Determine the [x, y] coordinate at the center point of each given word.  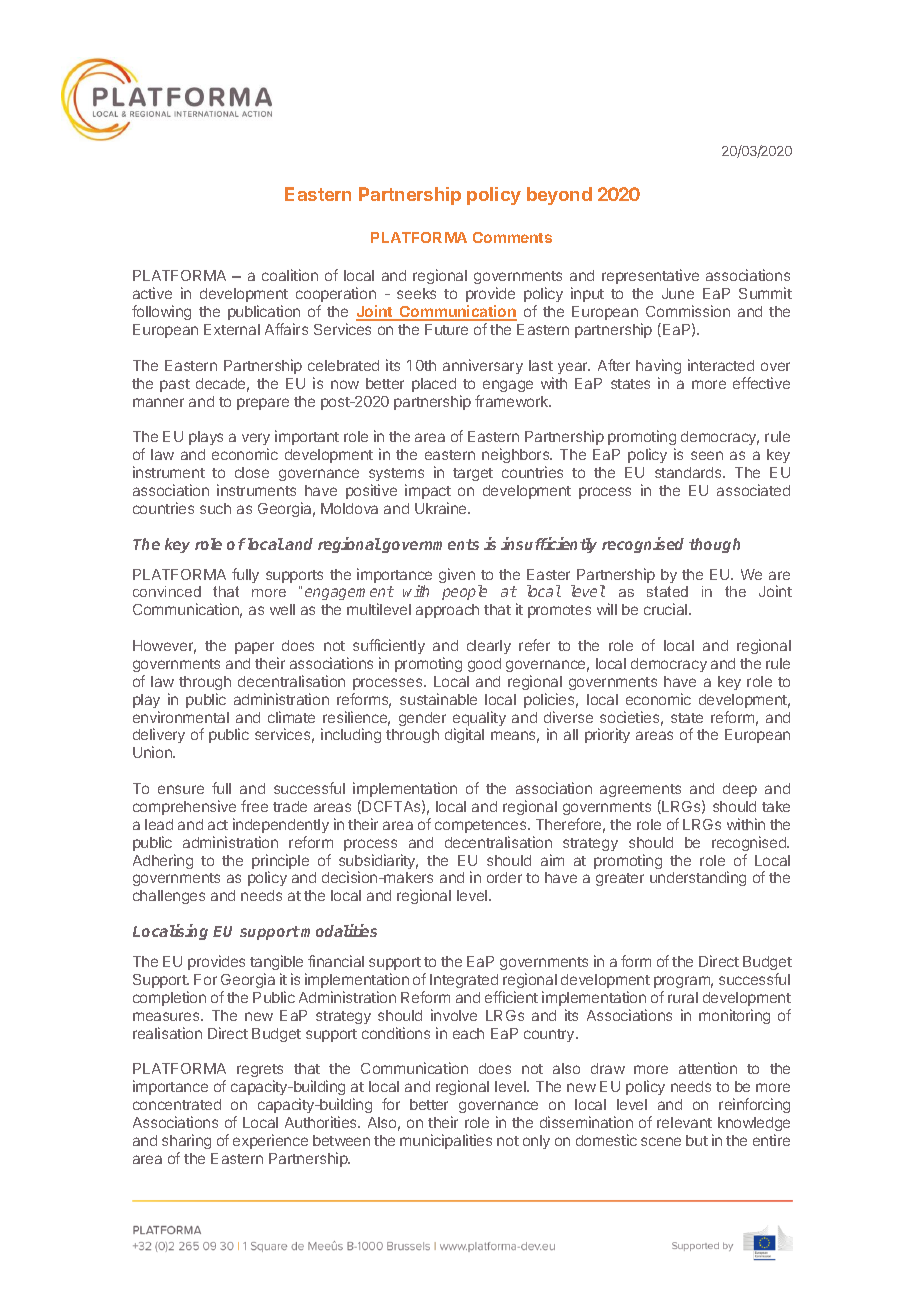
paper [254, 648]
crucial [667, 609]
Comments [512, 237]
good [484, 665]
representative [650, 276]
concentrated [177, 1104]
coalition [290, 275]
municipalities [446, 1141]
